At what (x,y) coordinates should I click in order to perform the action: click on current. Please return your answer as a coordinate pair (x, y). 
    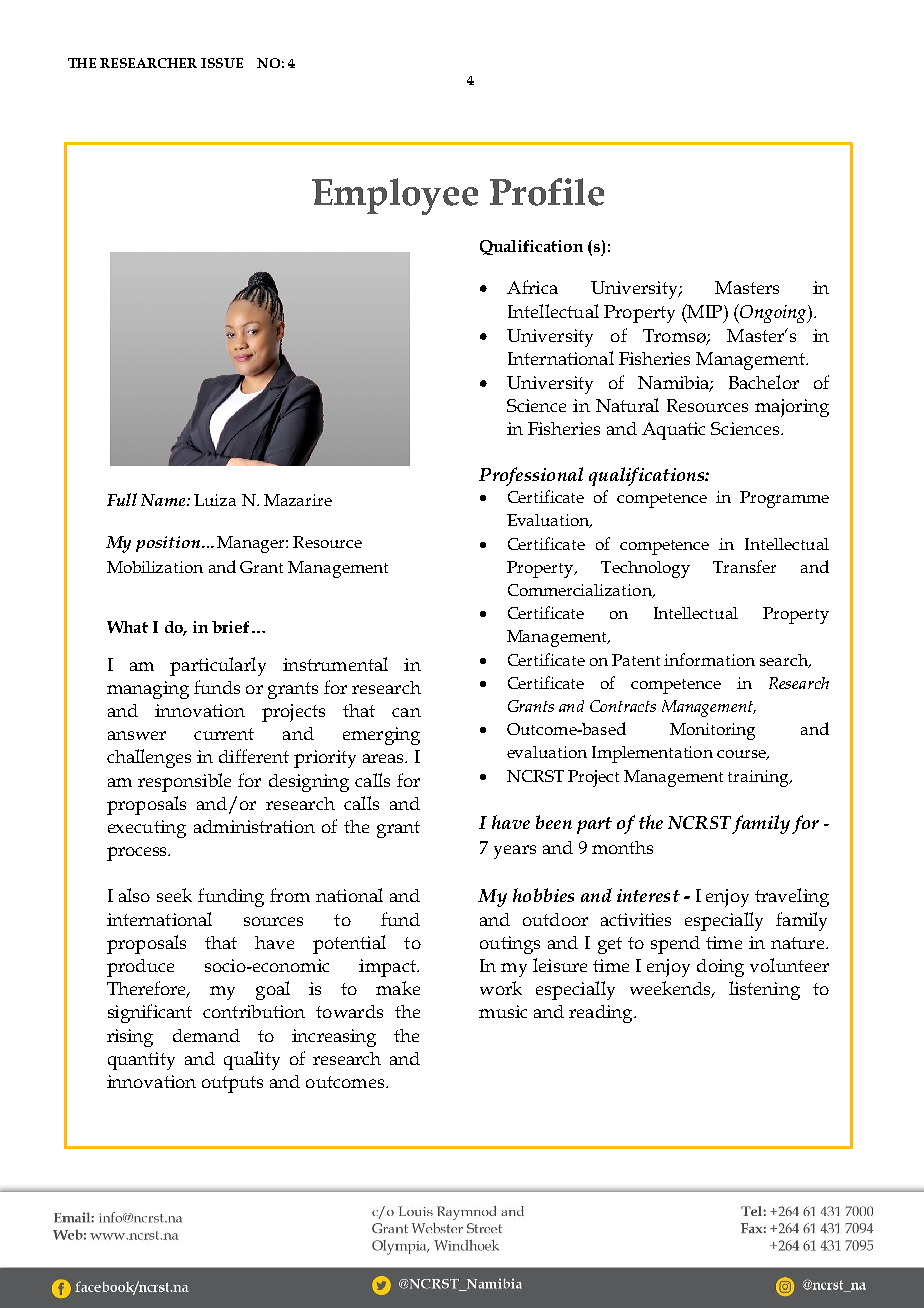
    Looking at the image, I should click on (224, 734).
